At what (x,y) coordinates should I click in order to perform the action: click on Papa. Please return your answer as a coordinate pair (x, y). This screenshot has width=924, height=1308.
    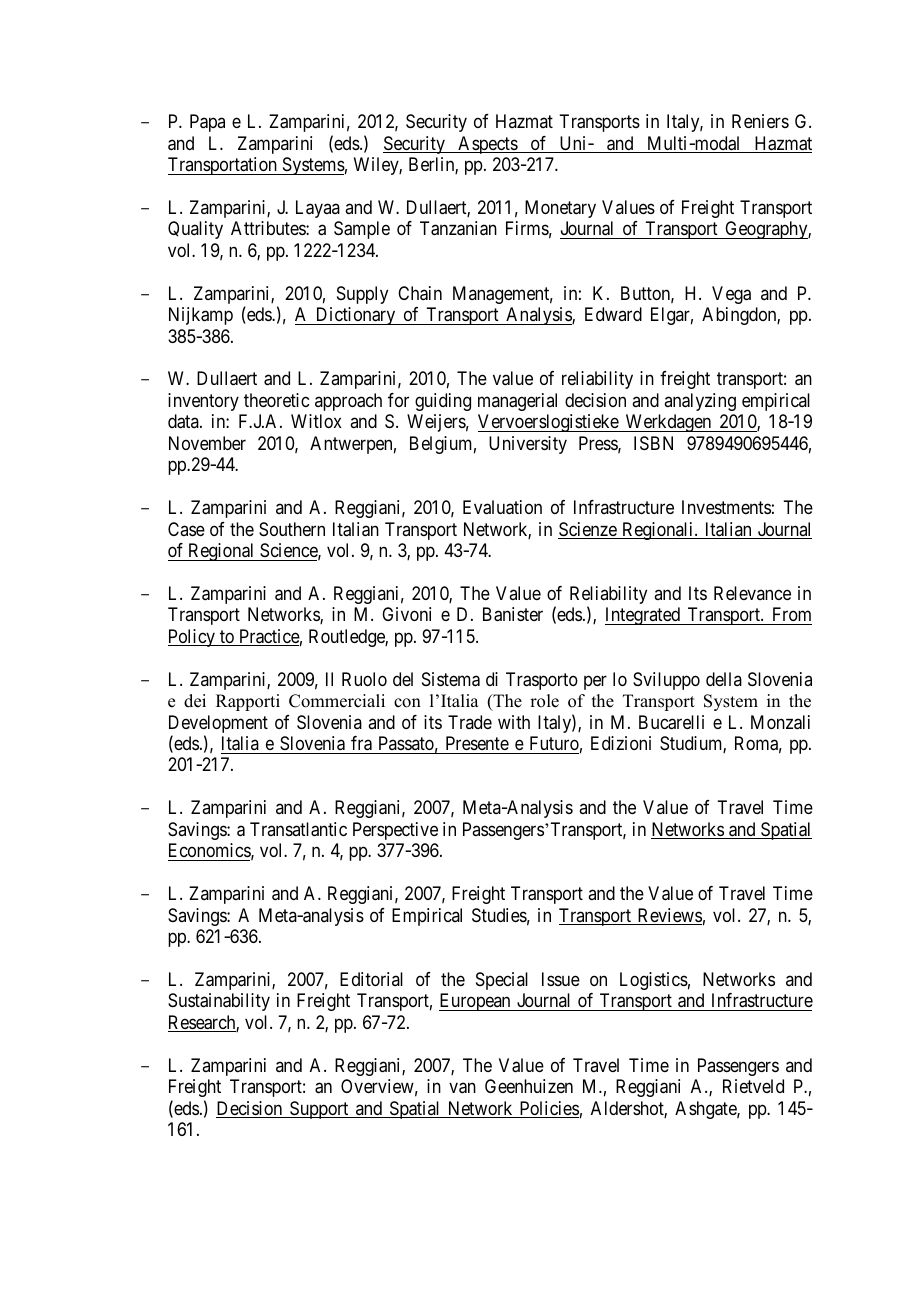
    Looking at the image, I should click on (207, 123).
